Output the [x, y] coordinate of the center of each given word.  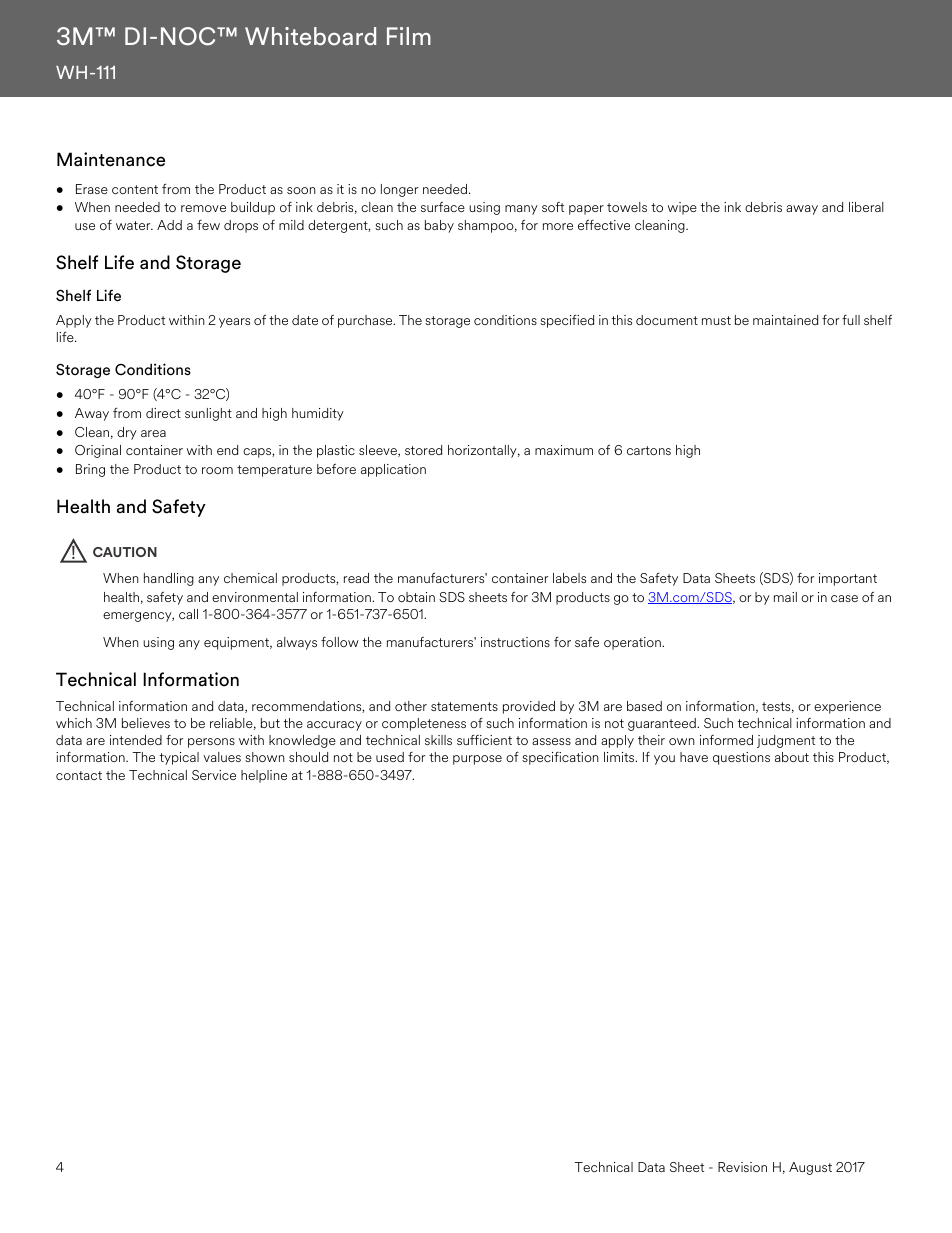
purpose [477, 760]
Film [409, 36]
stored [423, 450]
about [792, 757]
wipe [682, 208]
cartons [649, 450]
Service [214, 775]
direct [163, 413]
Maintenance [111, 159]
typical [179, 758]
